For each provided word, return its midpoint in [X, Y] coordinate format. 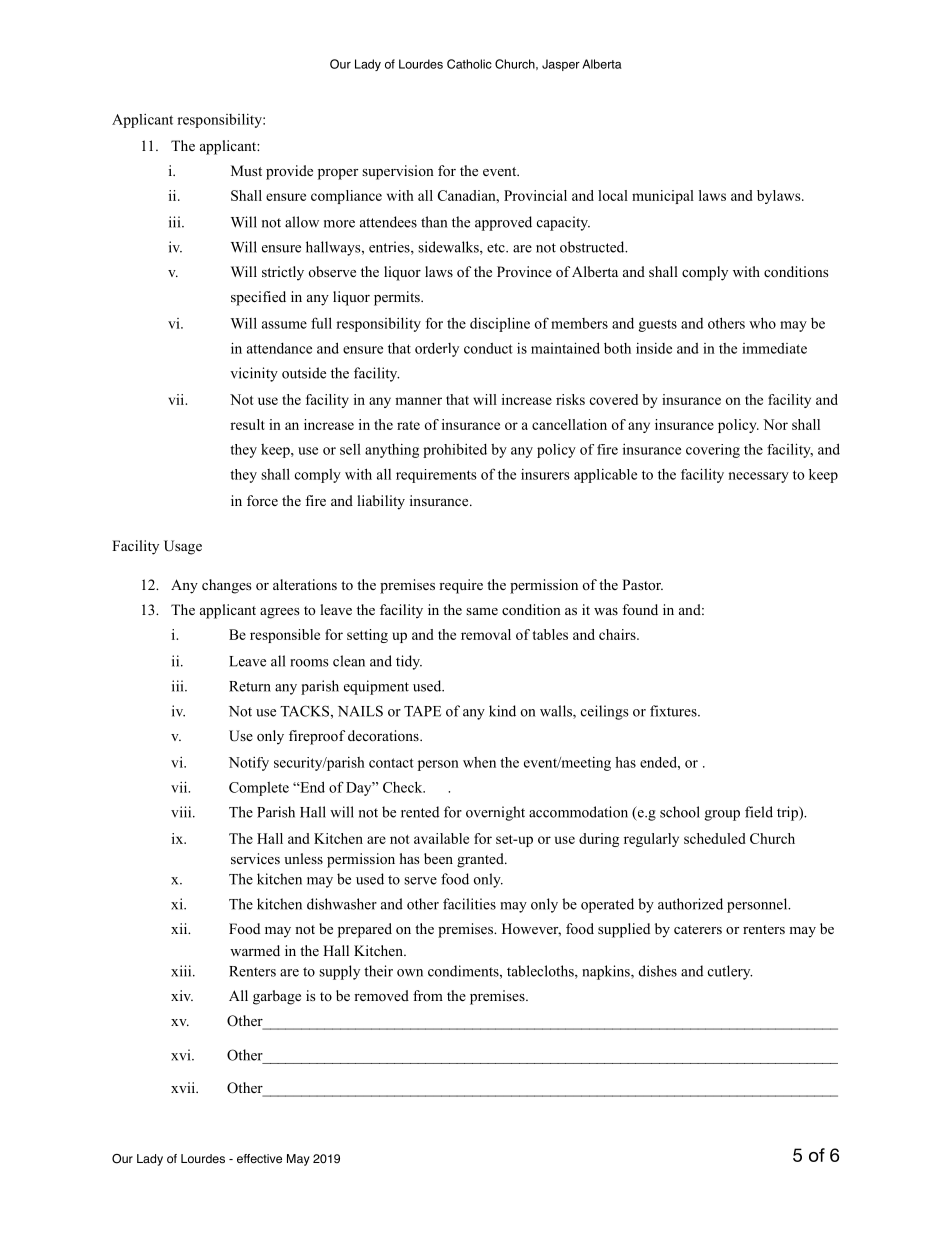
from [428, 995]
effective [259, 1159]
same [482, 611]
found [640, 609]
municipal [663, 197]
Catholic [469, 64]
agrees [279, 613]
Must [246, 170]
